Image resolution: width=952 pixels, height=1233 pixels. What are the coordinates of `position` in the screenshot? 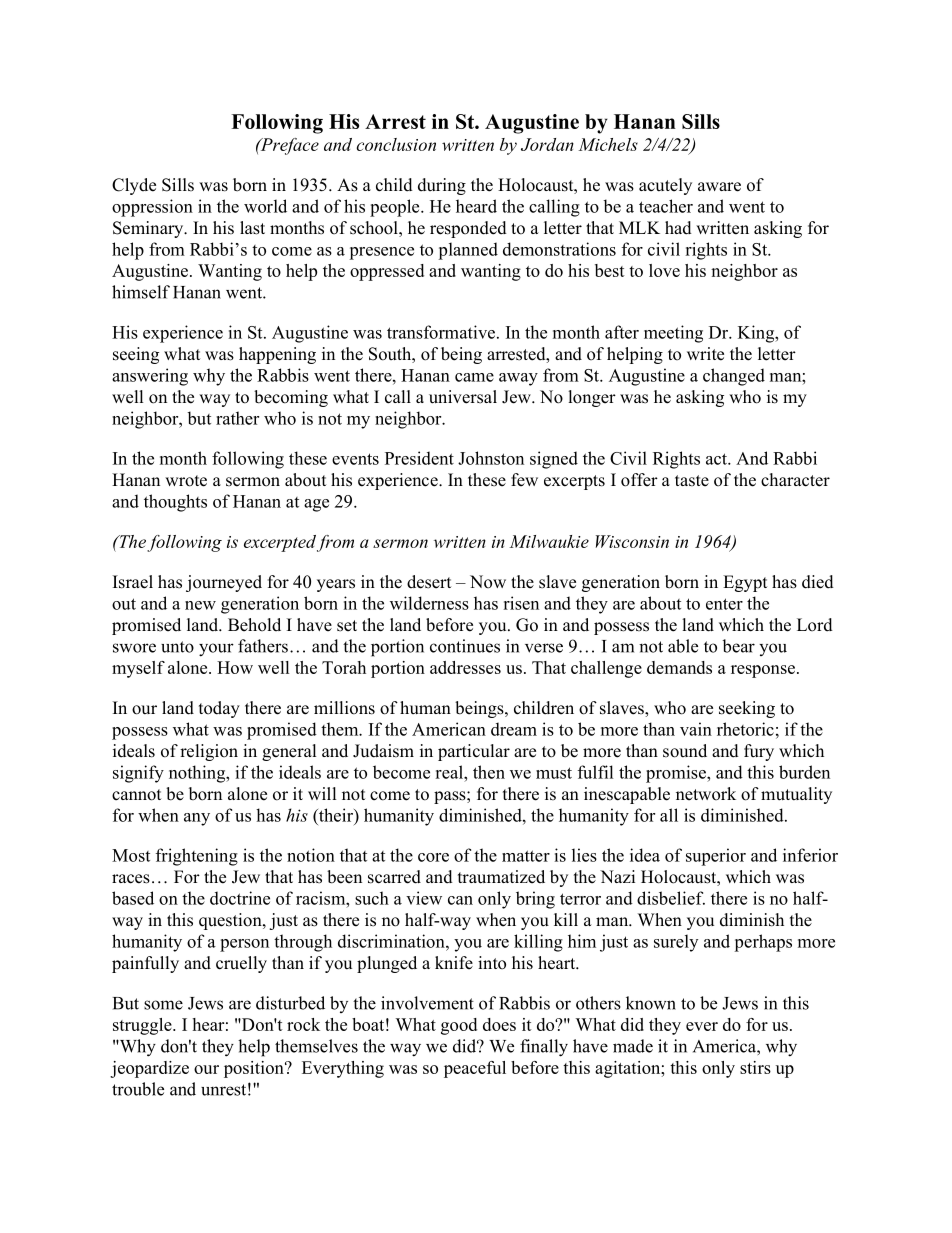 It's located at (255, 1069).
